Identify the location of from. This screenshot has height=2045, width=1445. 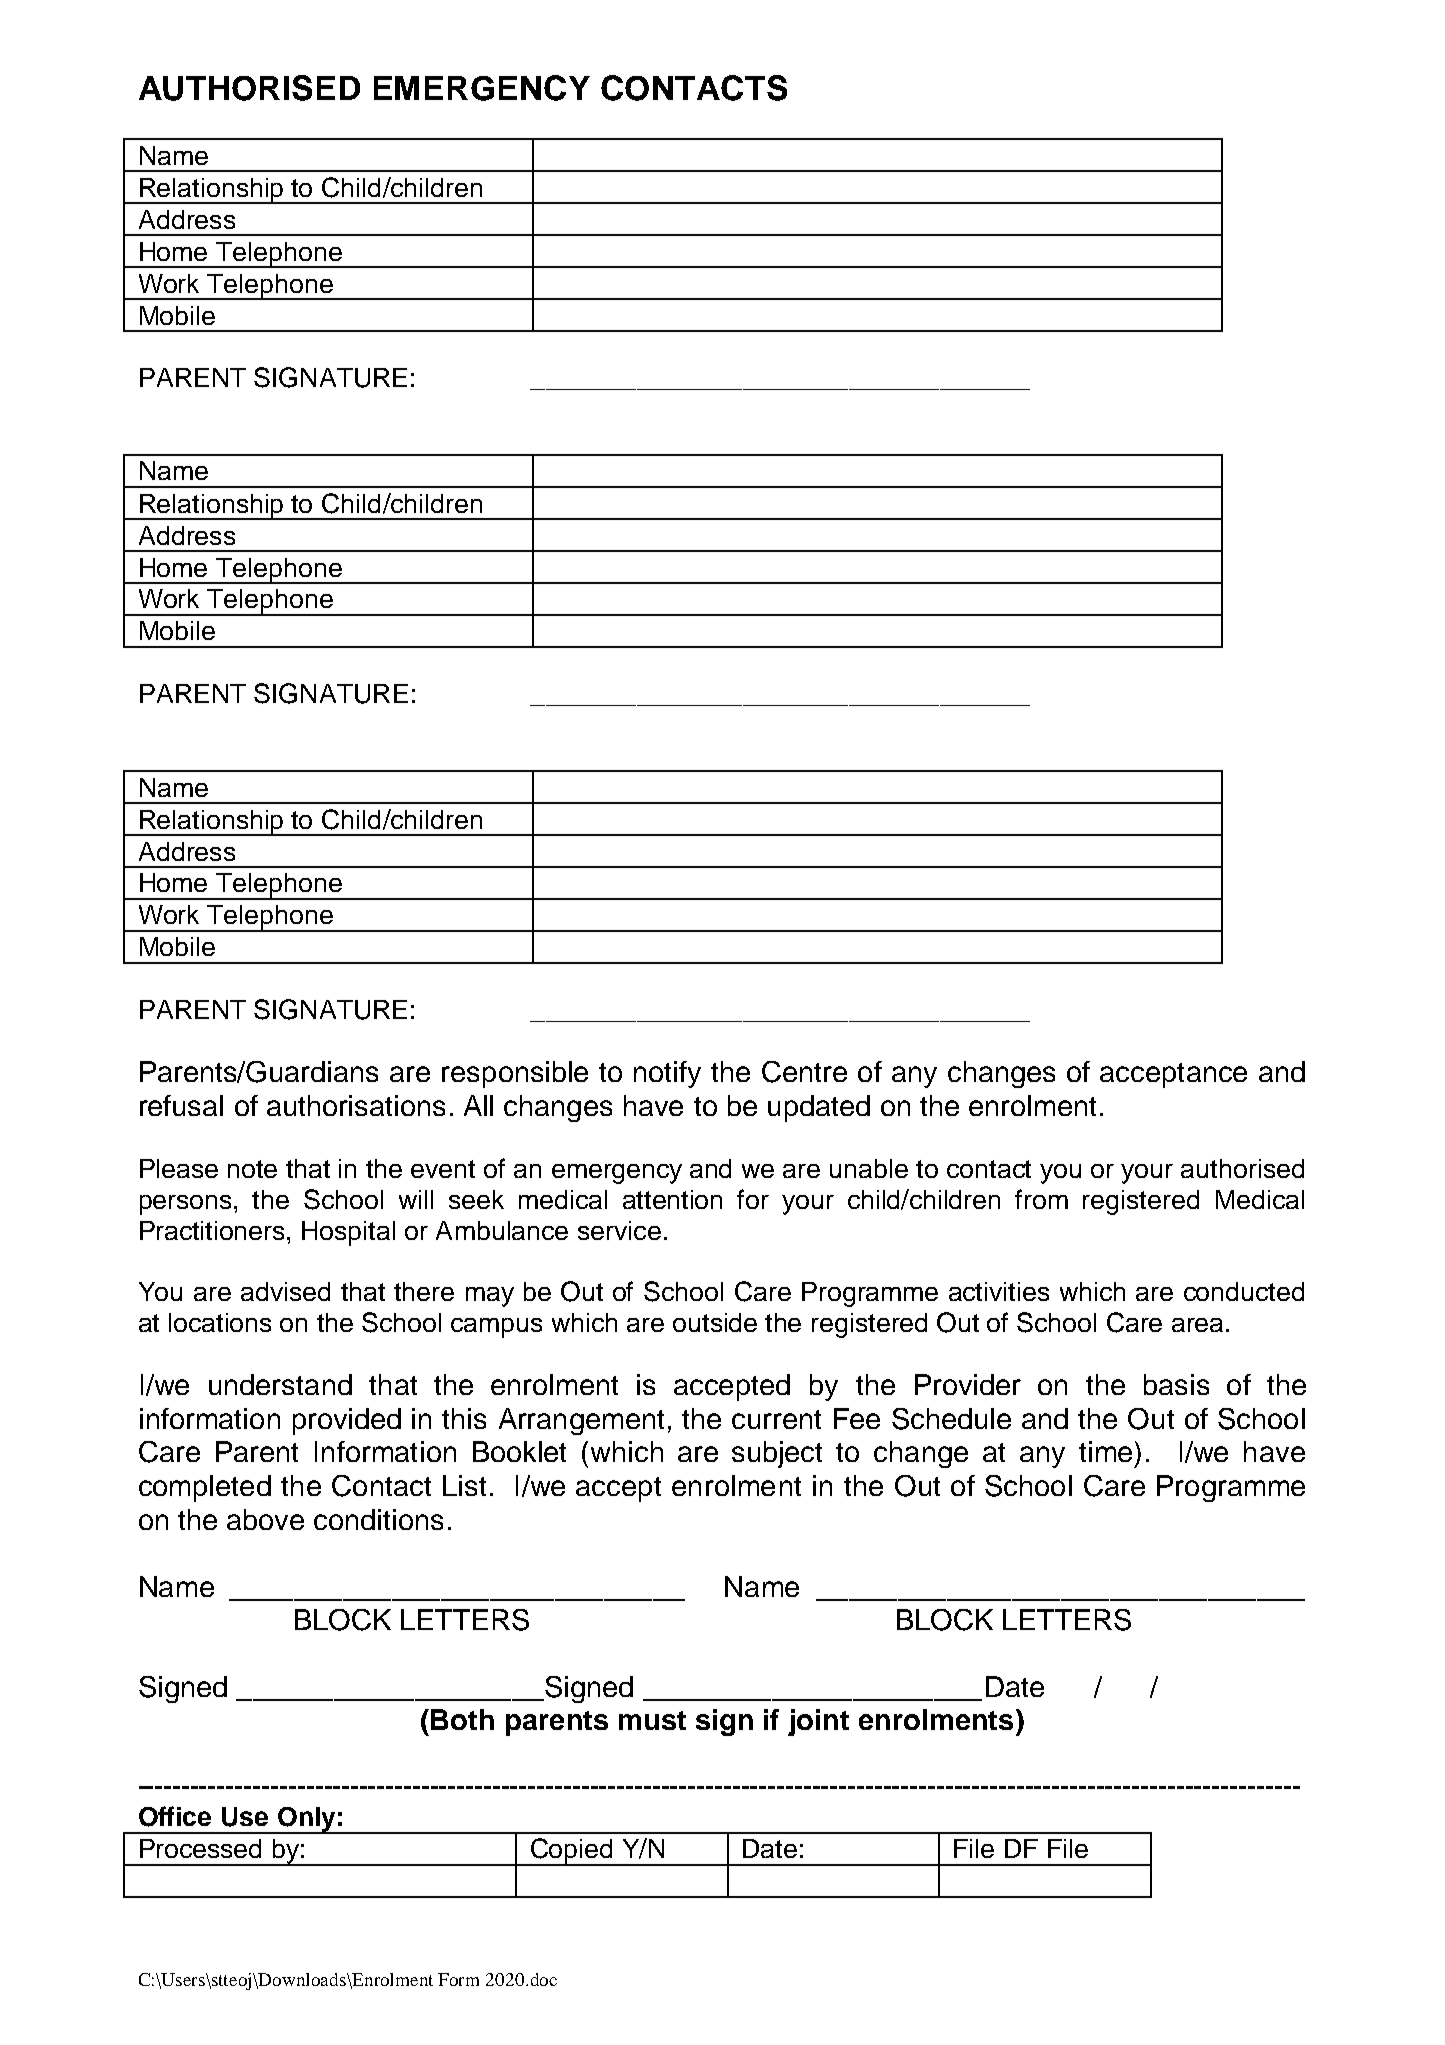
(1041, 1199).
